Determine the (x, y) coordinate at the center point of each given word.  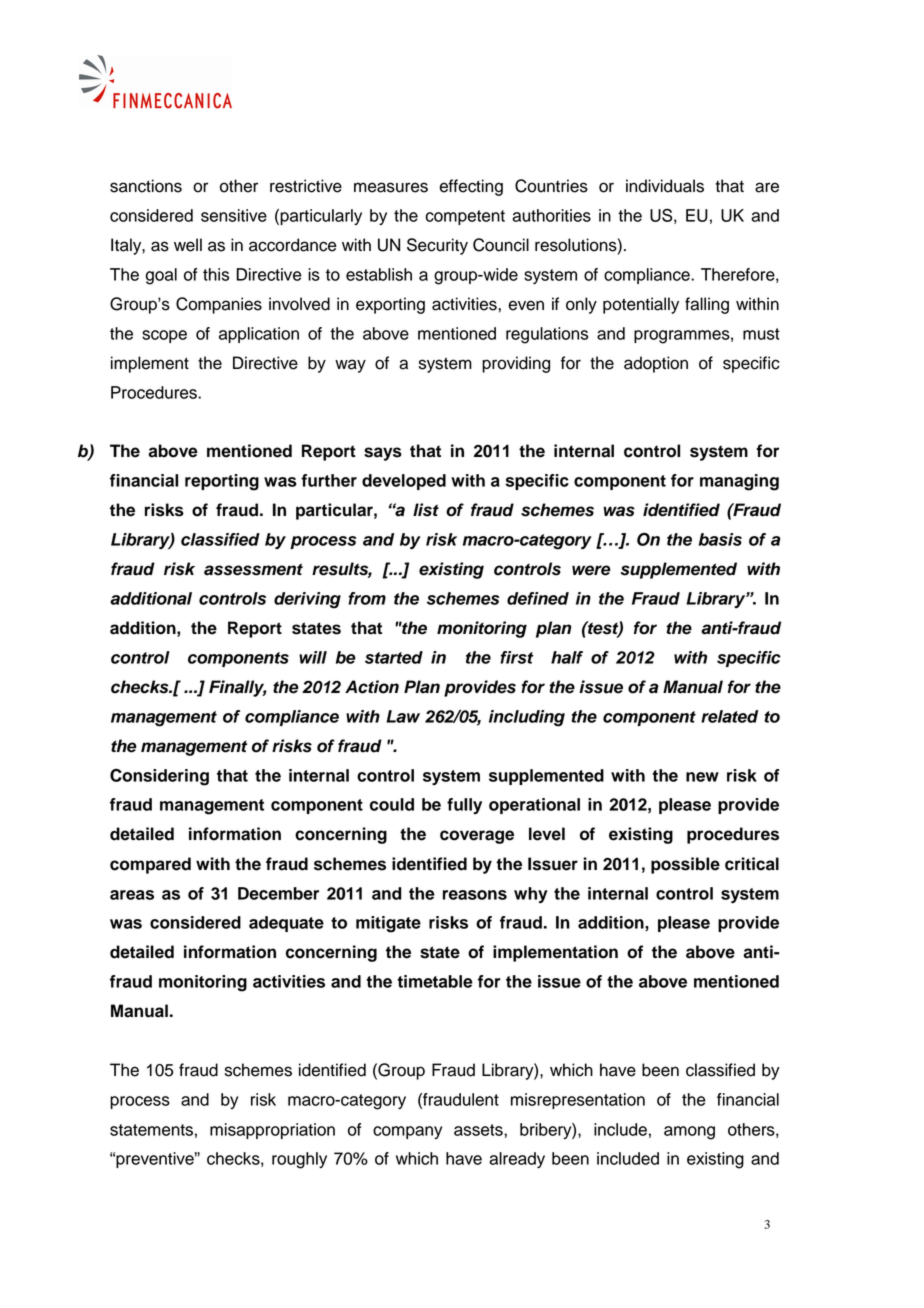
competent (465, 217)
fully (464, 806)
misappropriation (272, 1131)
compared (150, 865)
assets (479, 1130)
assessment (253, 569)
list (426, 510)
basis (720, 539)
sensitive (234, 215)
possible (685, 865)
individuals (665, 186)
